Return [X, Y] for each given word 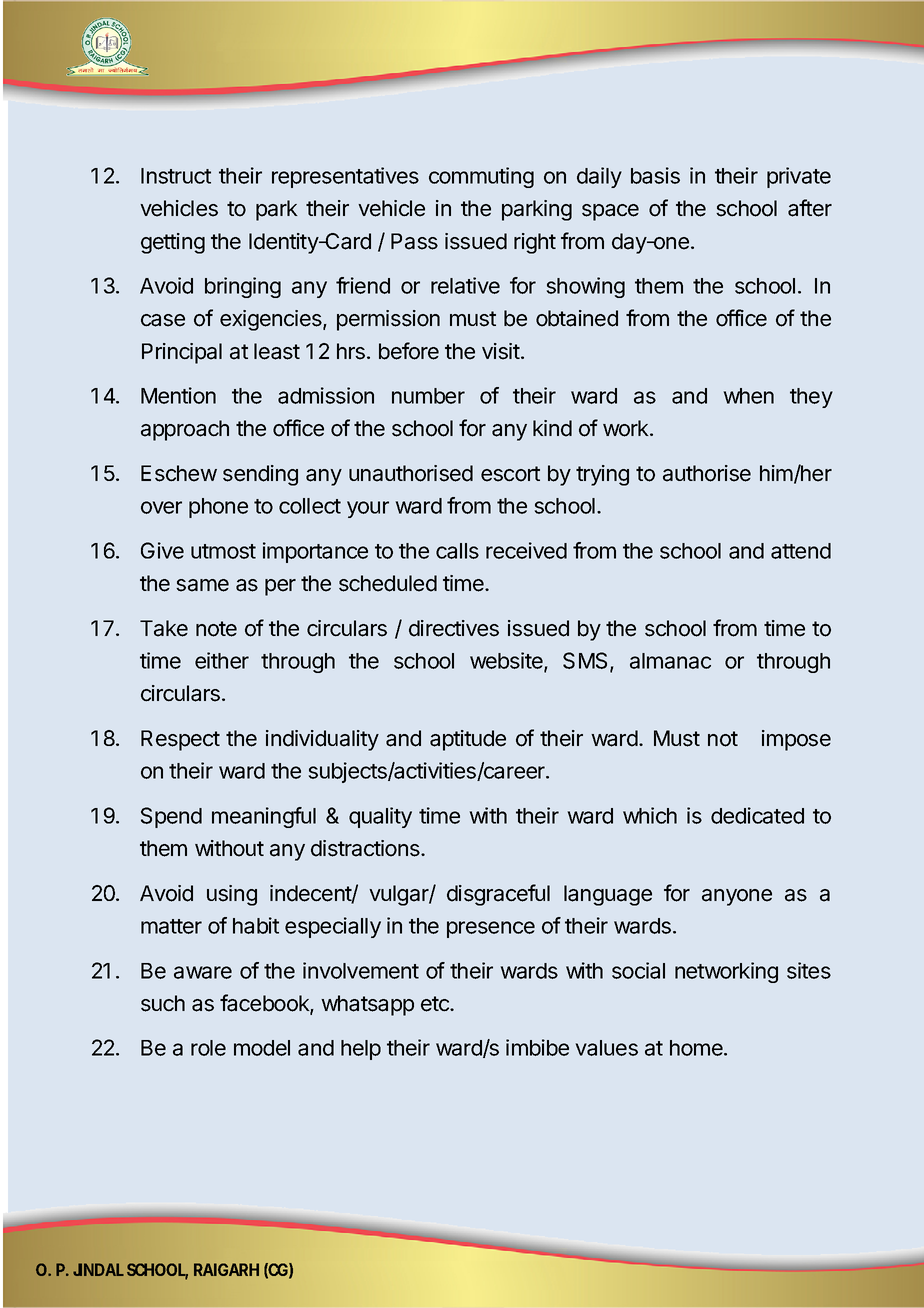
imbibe [537, 1047]
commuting [481, 177]
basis [655, 175]
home [697, 1048]
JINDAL [98, 1269]
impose [796, 740]
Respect [180, 740]
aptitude [468, 740]
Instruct [176, 176]
